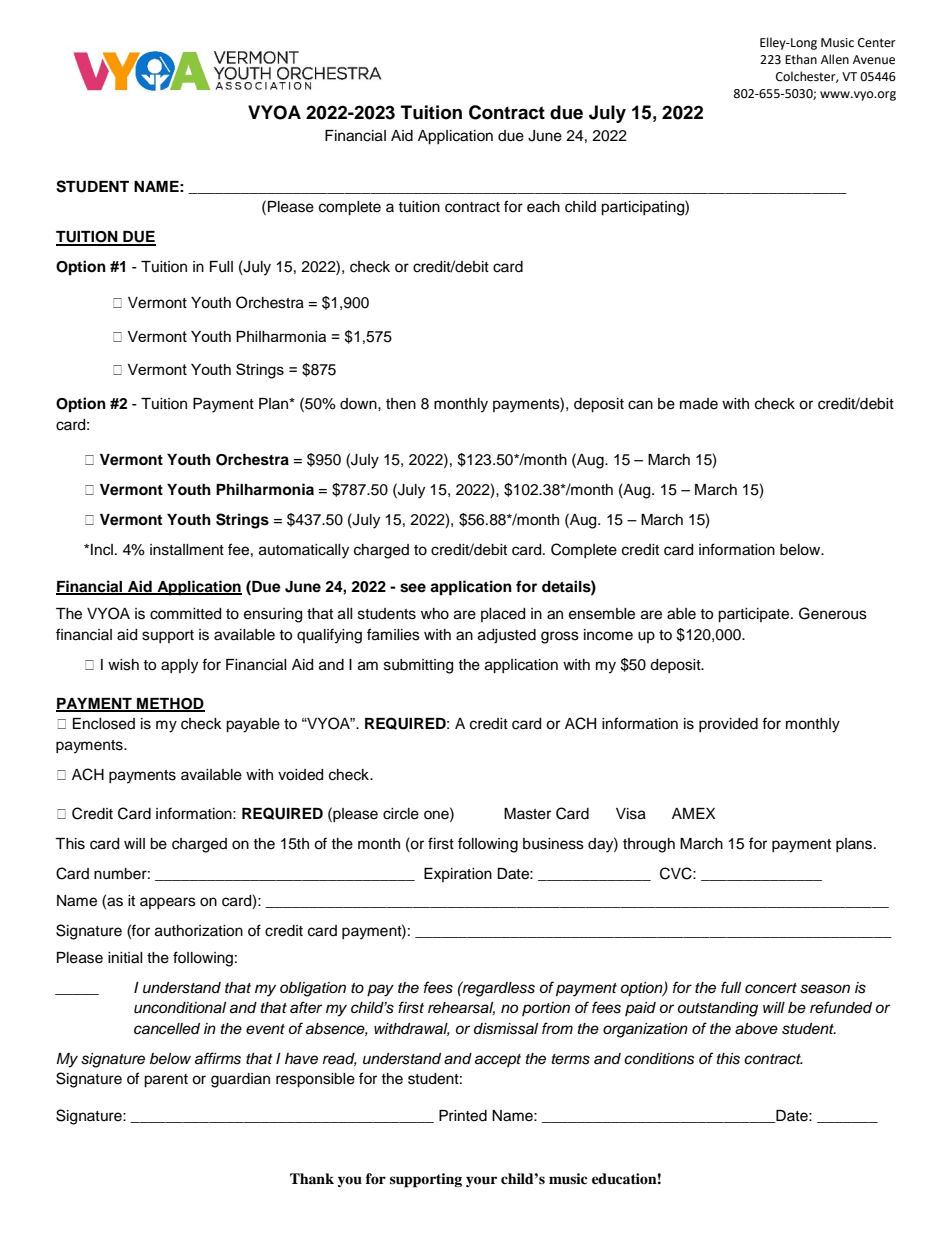  Describe the element at coordinates (835, 59) in the image. I see `Allen` at that location.
